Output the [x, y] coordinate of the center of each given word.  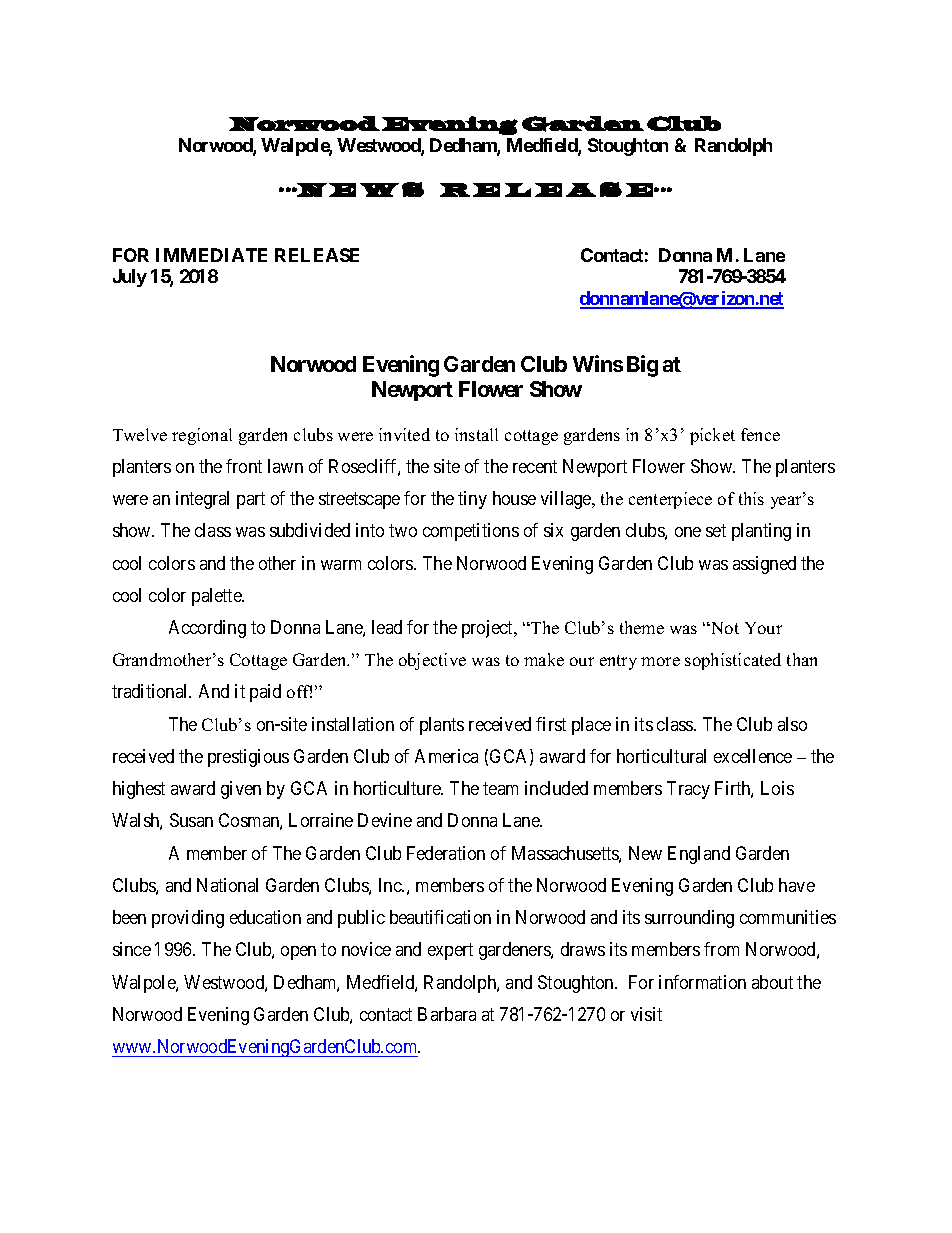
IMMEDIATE [211, 255]
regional [202, 436]
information [702, 982]
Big [642, 366]
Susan [191, 820]
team [500, 789]
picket [712, 436]
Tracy [688, 790]
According [207, 629]
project [489, 629]
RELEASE [317, 255]
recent [535, 466]
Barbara [447, 1014]
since [132, 949]
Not [724, 628]
